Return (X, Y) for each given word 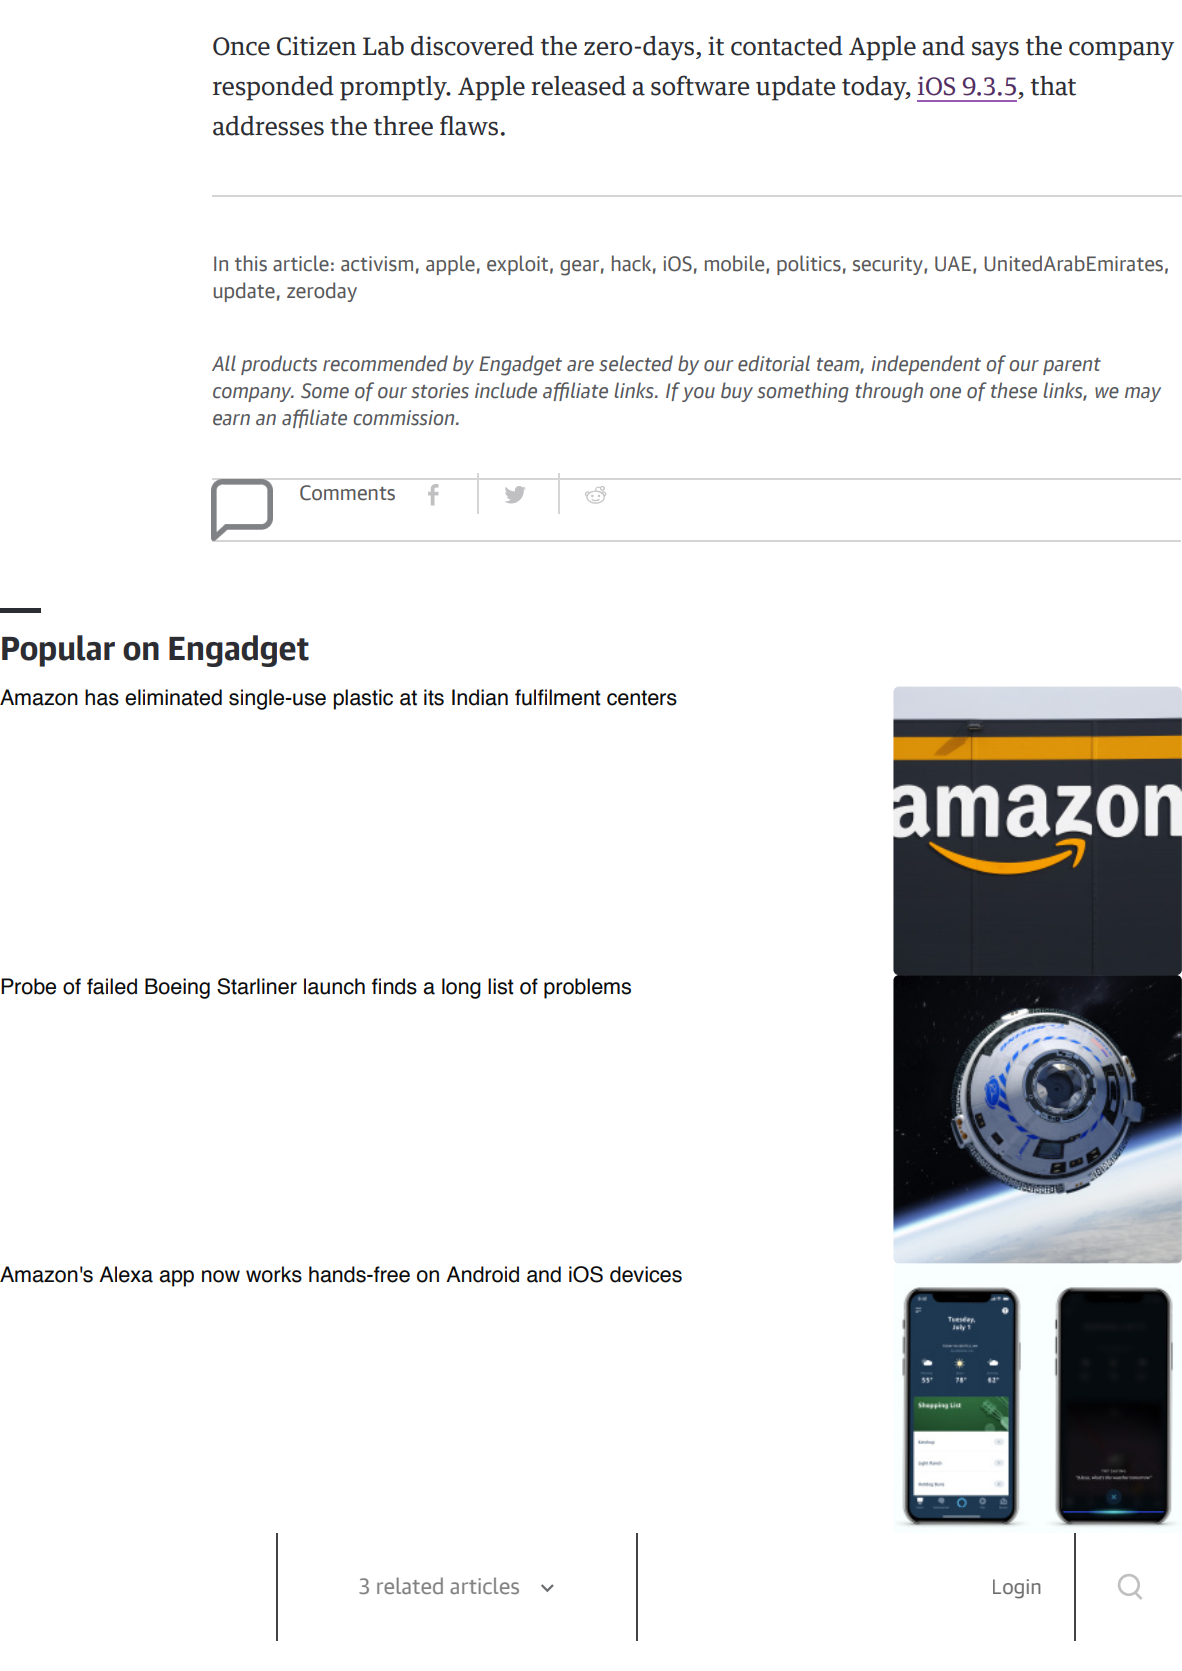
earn (231, 420)
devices (646, 1274)
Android (482, 1274)
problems (587, 988)
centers (642, 698)
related (410, 1585)
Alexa (126, 1274)
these (1014, 390)
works (274, 1274)
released (578, 86)
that (1053, 86)
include (506, 390)
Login (1017, 1589)
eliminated (173, 697)
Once (241, 46)
